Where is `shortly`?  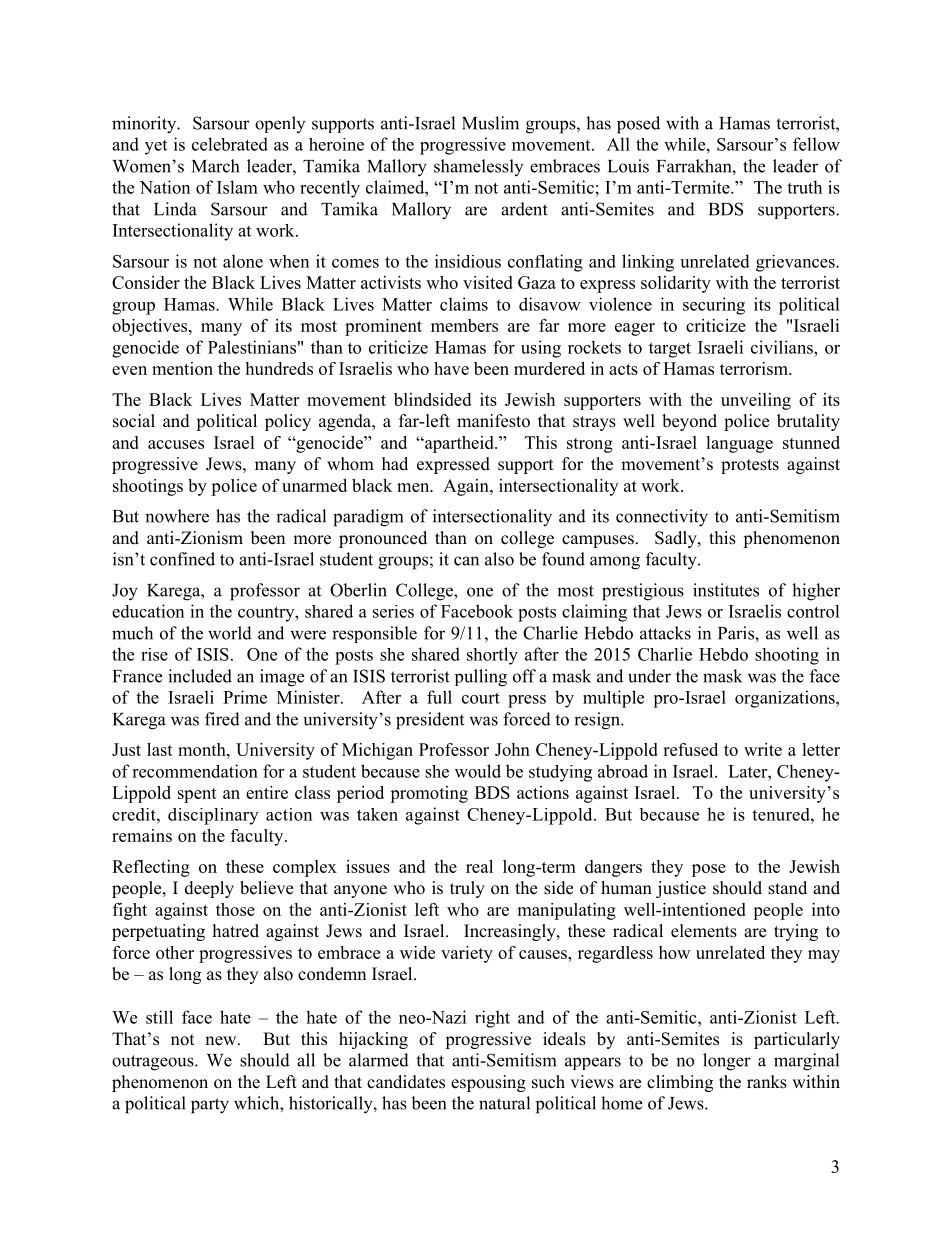 shortly is located at coordinates (492, 656).
